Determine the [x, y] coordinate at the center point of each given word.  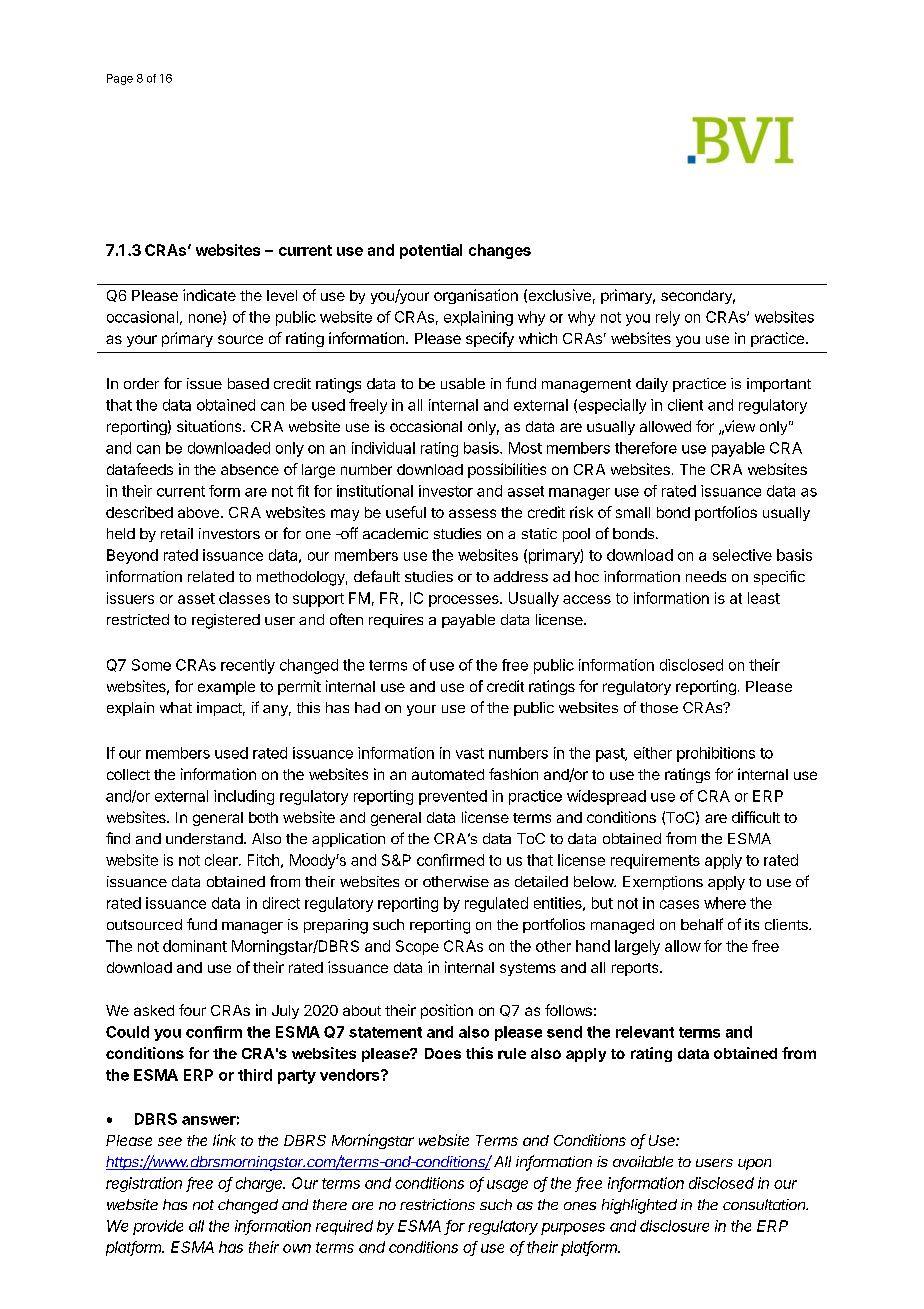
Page [120, 79]
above [198, 512]
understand [204, 838]
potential [431, 251]
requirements [655, 861]
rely [668, 318]
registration [144, 1184]
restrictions [437, 1204]
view [738, 427]
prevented [453, 797]
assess [472, 513]
